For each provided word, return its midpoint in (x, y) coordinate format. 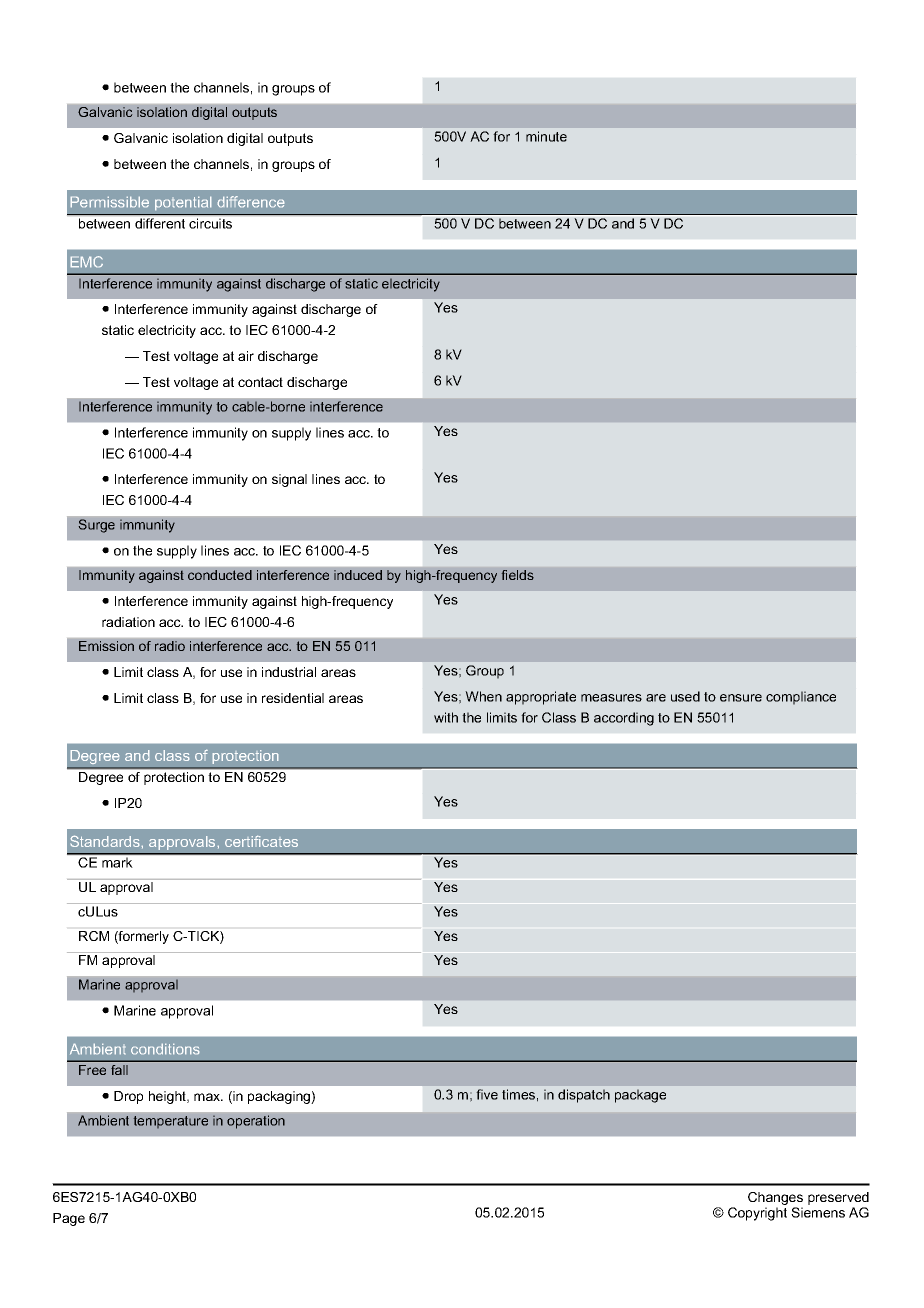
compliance (801, 698)
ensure (741, 698)
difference (251, 201)
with (446, 717)
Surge (96, 526)
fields (517, 575)
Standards (105, 841)
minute (546, 136)
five (487, 1094)
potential (183, 203)
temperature (170, 1122)
